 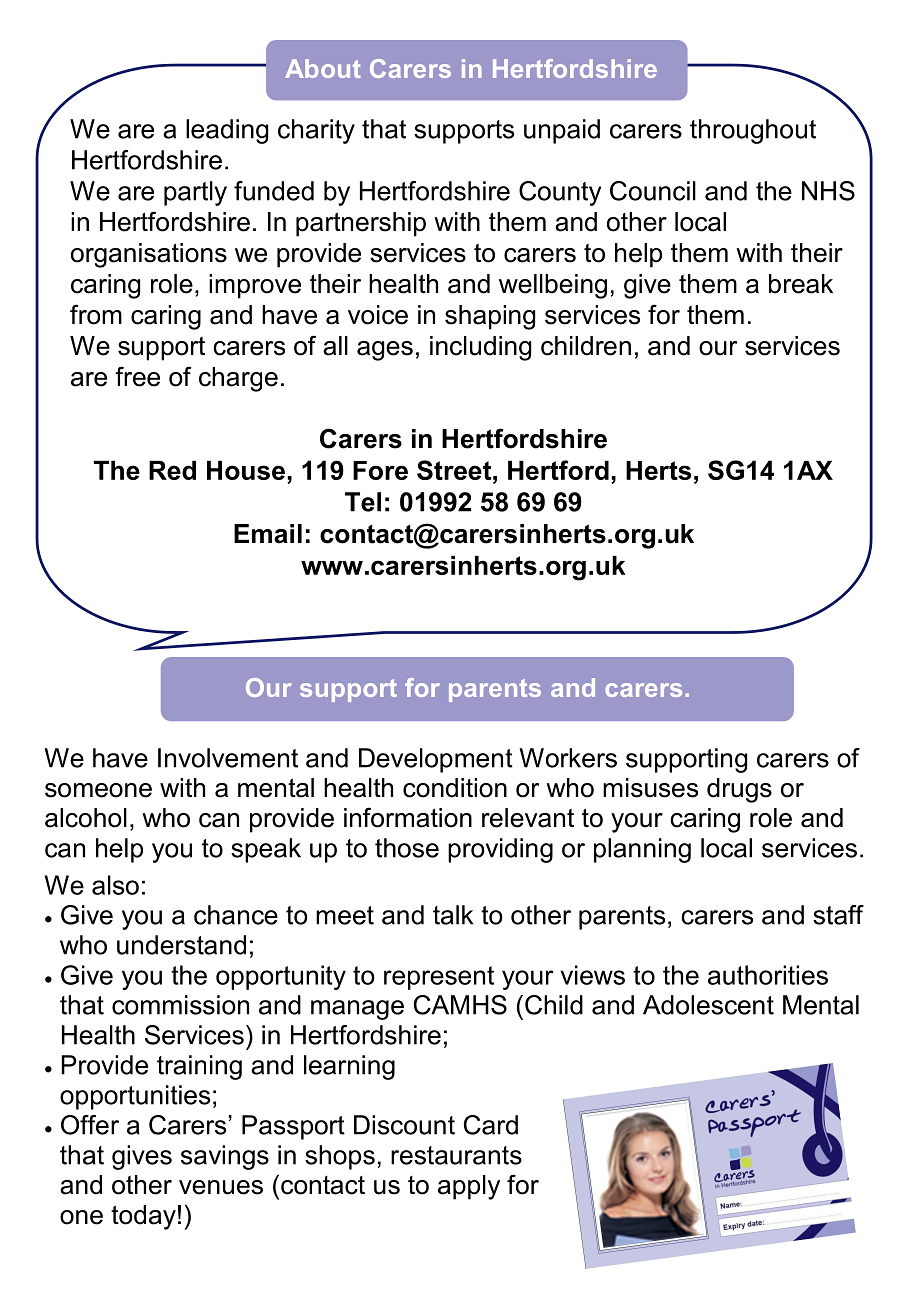 What do you see at coordinates (455, 788) in the document?
I see `condition` at bounding box center [455, 788].
